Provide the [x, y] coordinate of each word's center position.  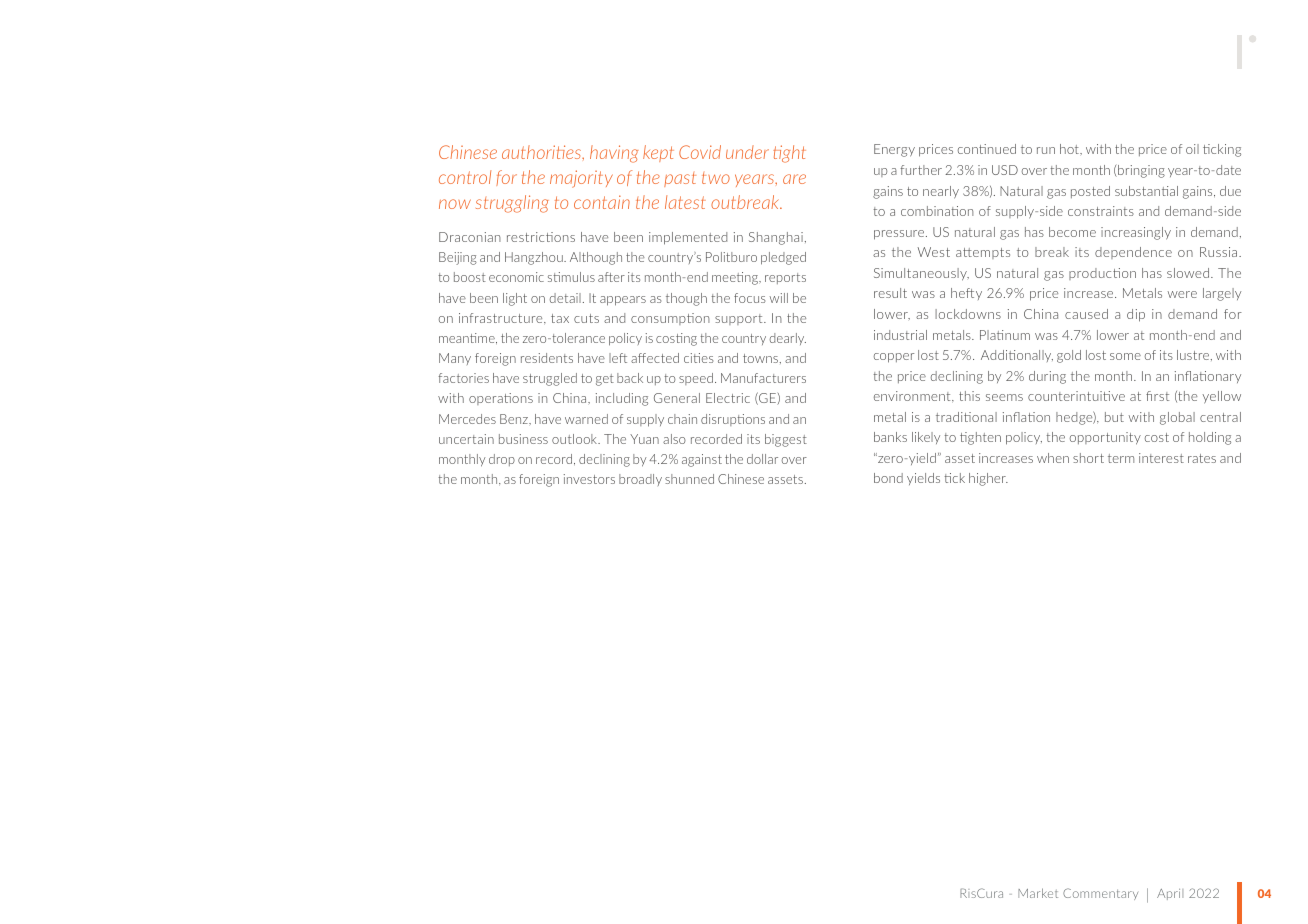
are [794, 179]
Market [1038, 893]
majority [581, 179]
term [1121, 458]
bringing [1140, 171]
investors [589, 479]
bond [888, 478]
